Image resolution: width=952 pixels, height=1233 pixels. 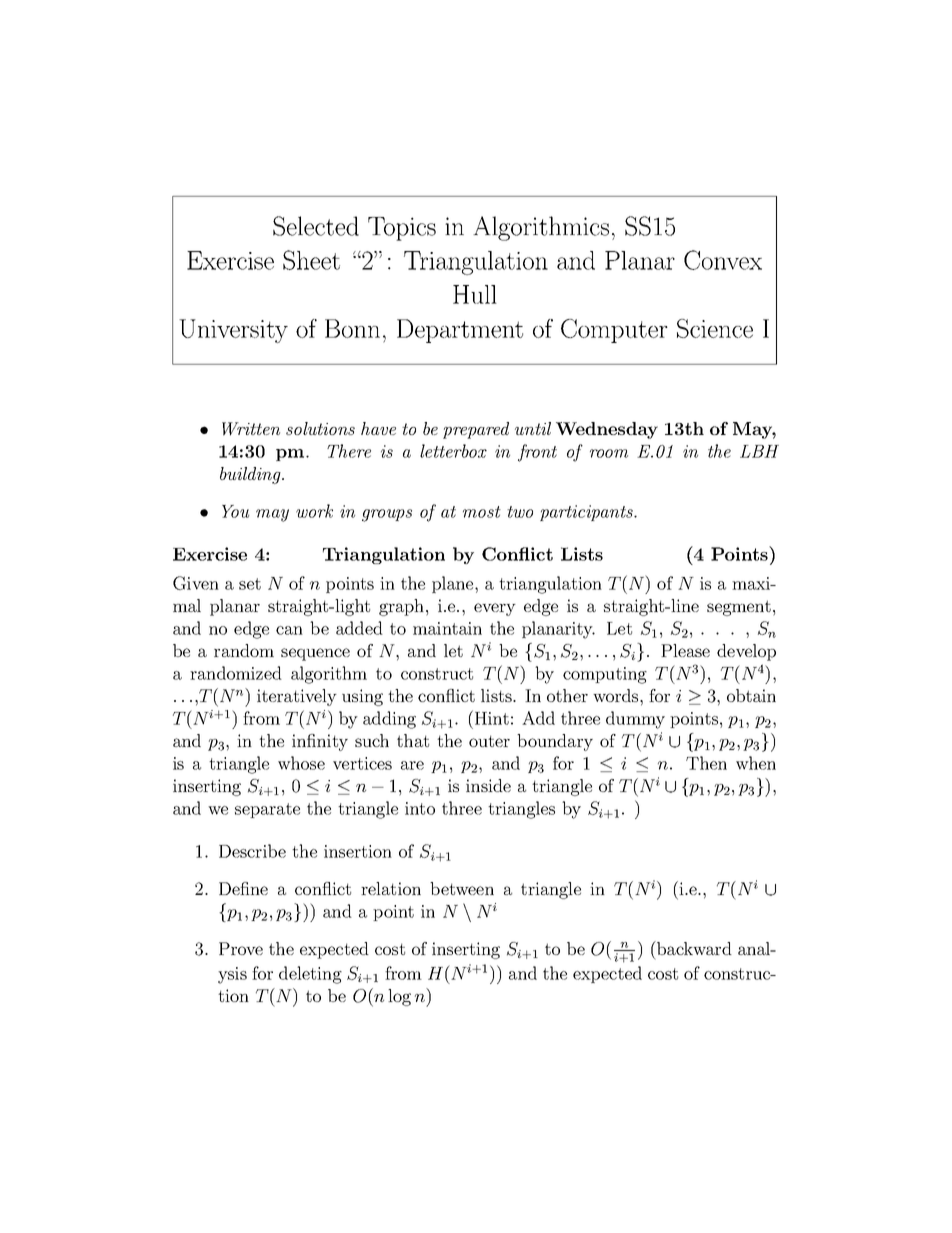 What do you see at coordinates (739, 608) in the screenshot?
I see `segment` at bounding box center [739, 608].
